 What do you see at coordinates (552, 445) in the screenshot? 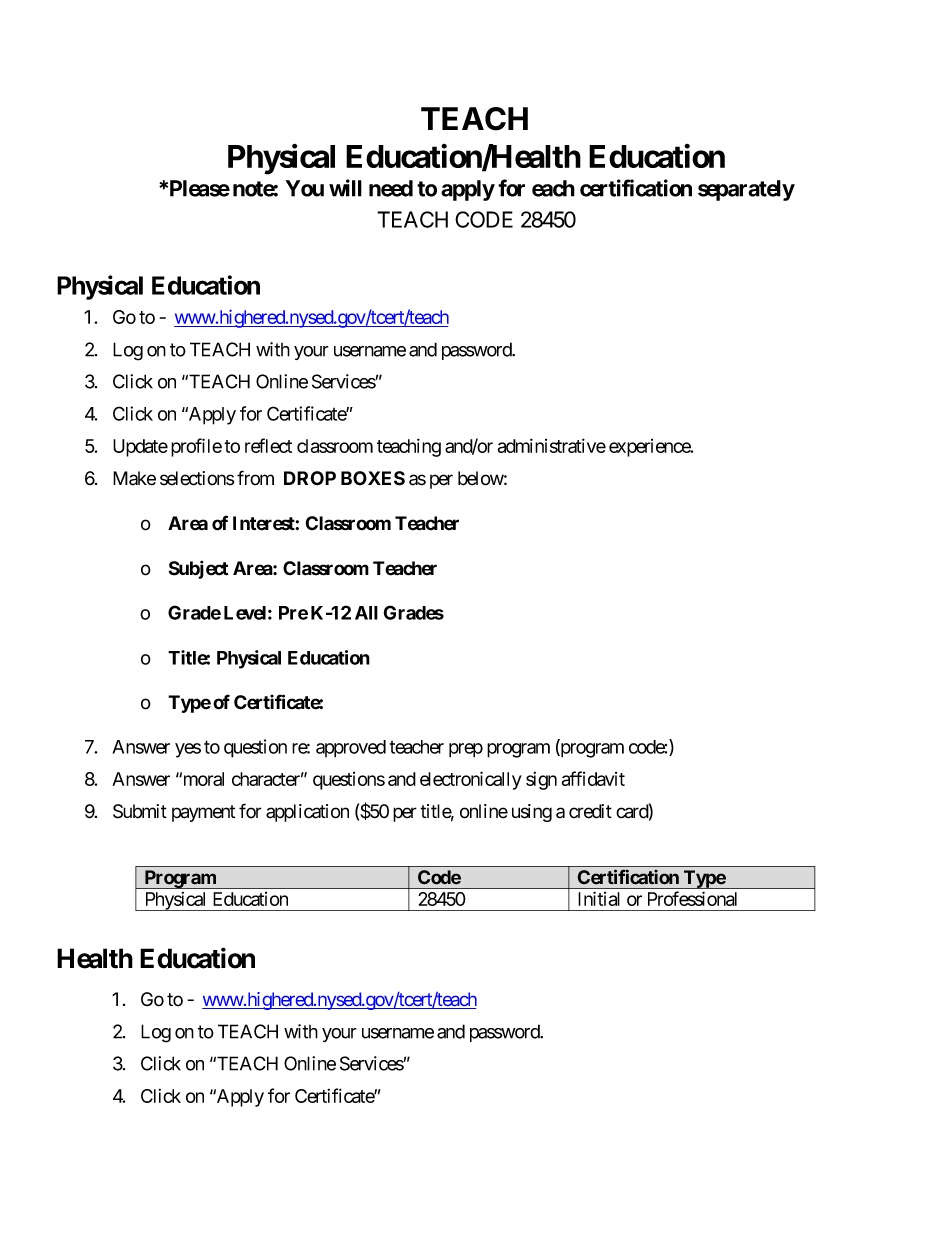
I see `administrative` at bounding box center [552, 445].
